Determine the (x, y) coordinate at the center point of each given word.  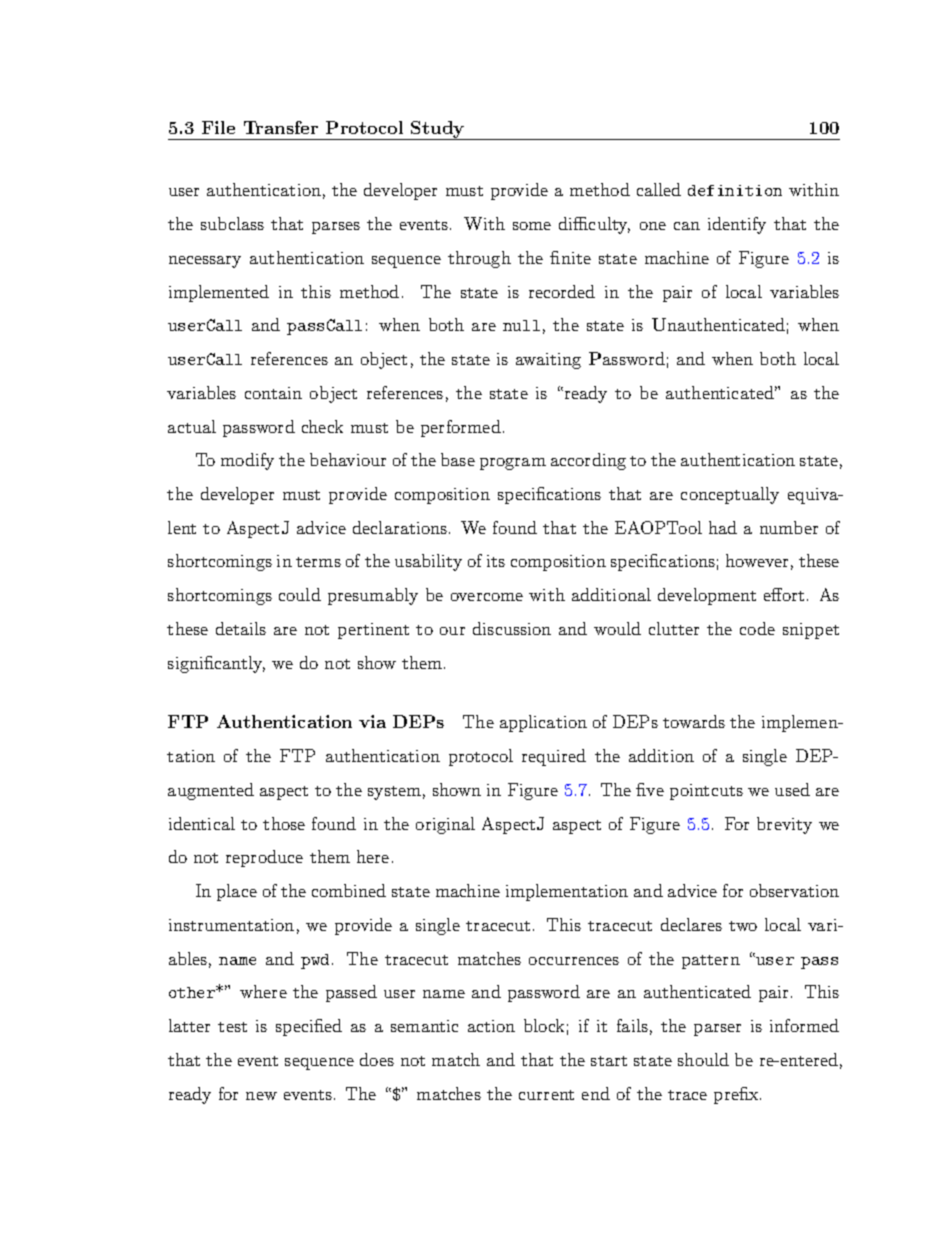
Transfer (281, 127)
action (491, 1026)
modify (247, 461)
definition (735, 190)
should (703, 1059)
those (284, 823)
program (513, 464)
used (792, 789)
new (261, 1096)
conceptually (730, 495)
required (554, 757)
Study (438, 130)
